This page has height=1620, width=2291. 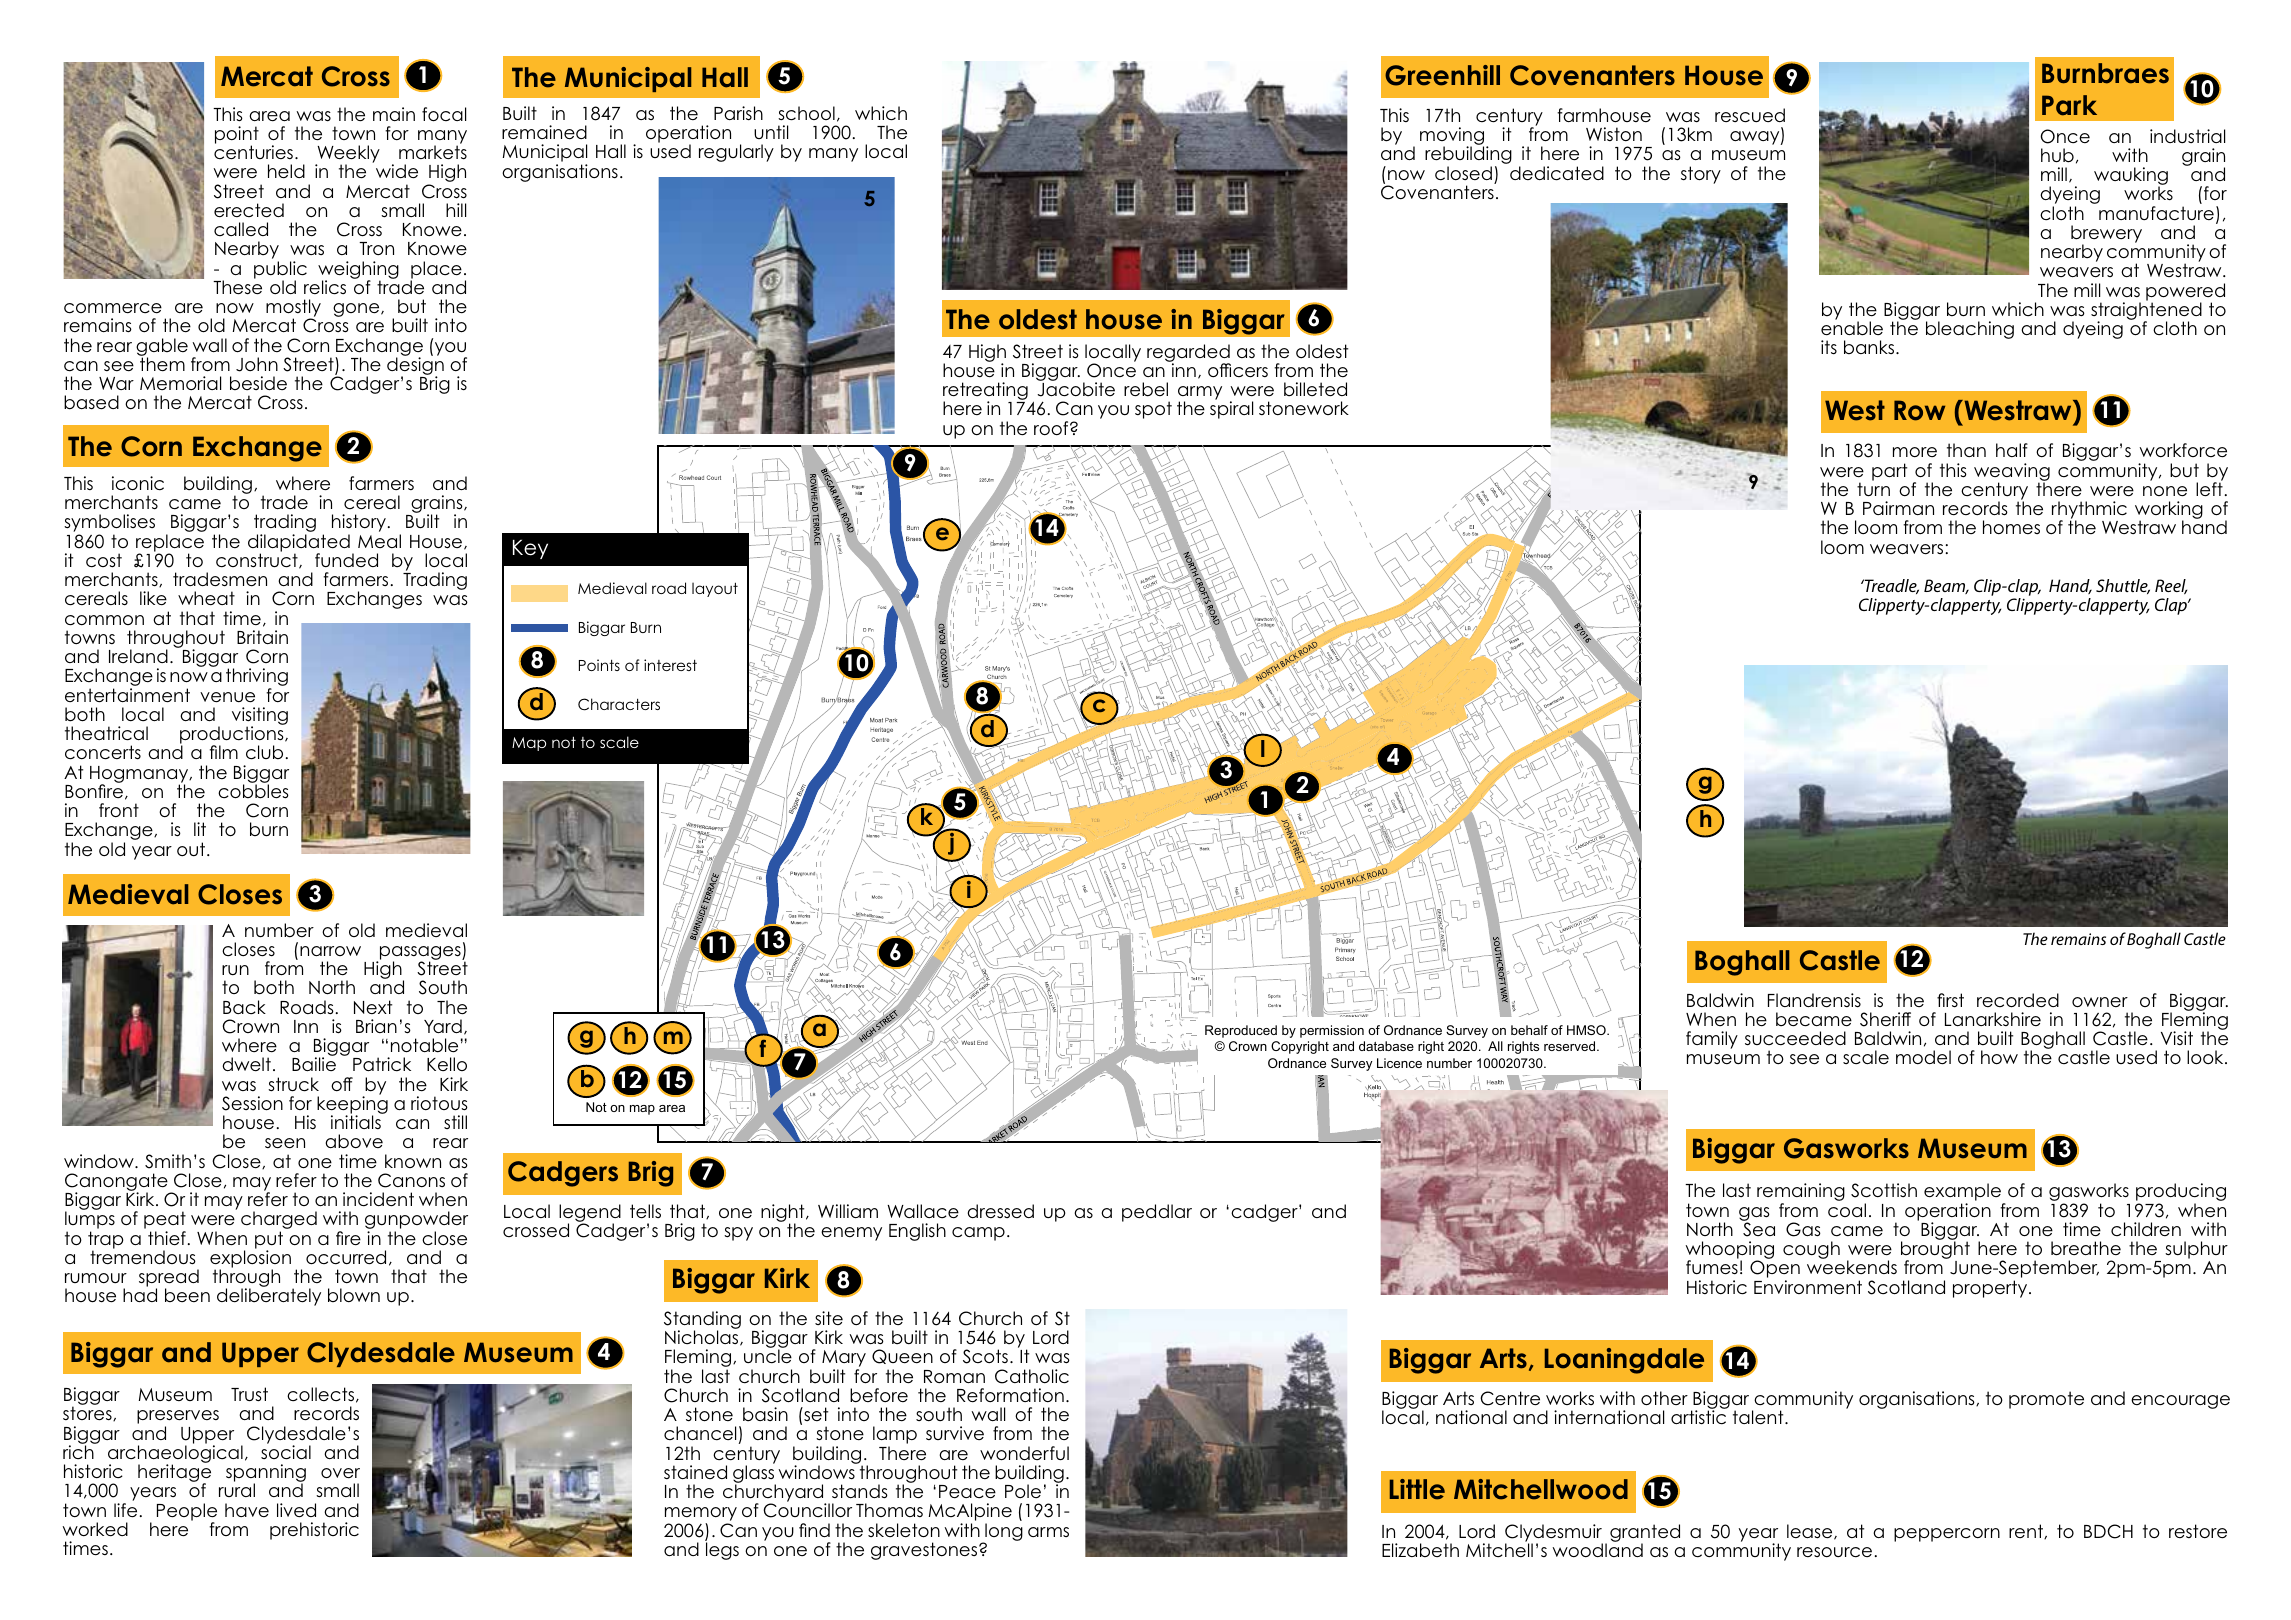 What do you see at coordinates (1950, 1000) in the page?
I see `first` at bounding box center [1950, 1000].
